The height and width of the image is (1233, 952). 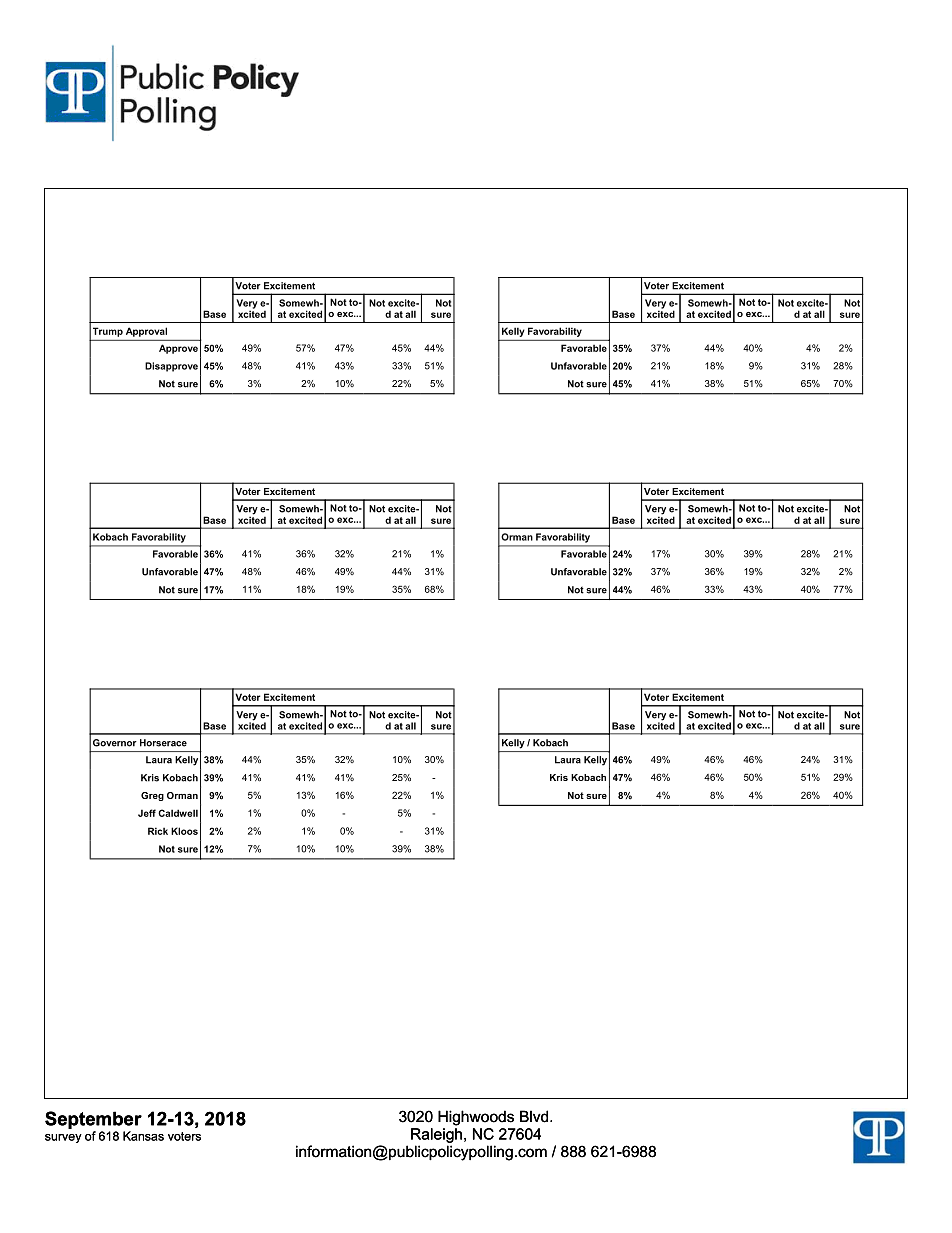 What do you see at coordinates (178, 813) in the image?
I see `Caldwell` at bounding box center [178, 813].
